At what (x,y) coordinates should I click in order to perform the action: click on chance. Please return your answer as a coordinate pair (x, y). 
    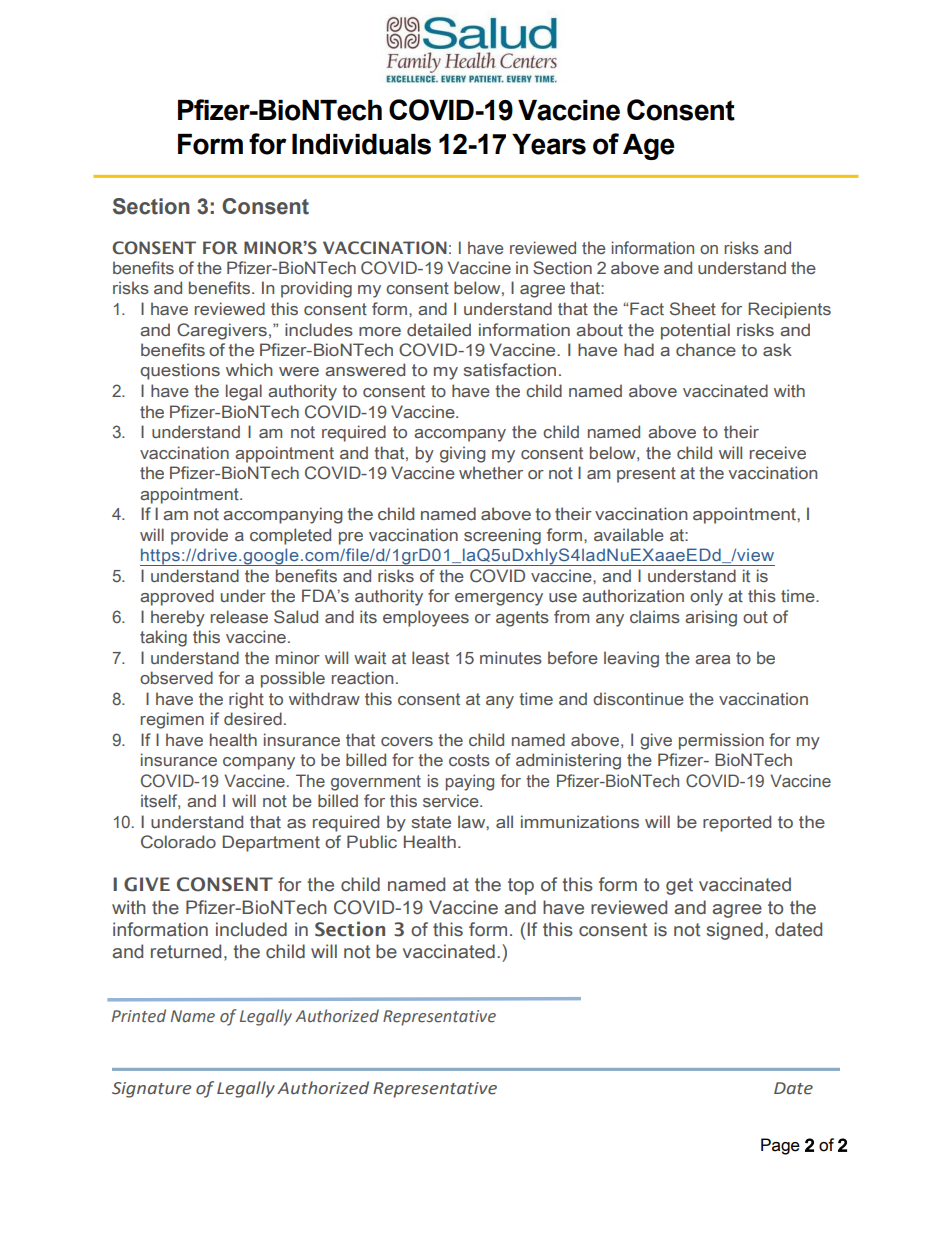
    Looking at the image, I should click on (706, 349).
